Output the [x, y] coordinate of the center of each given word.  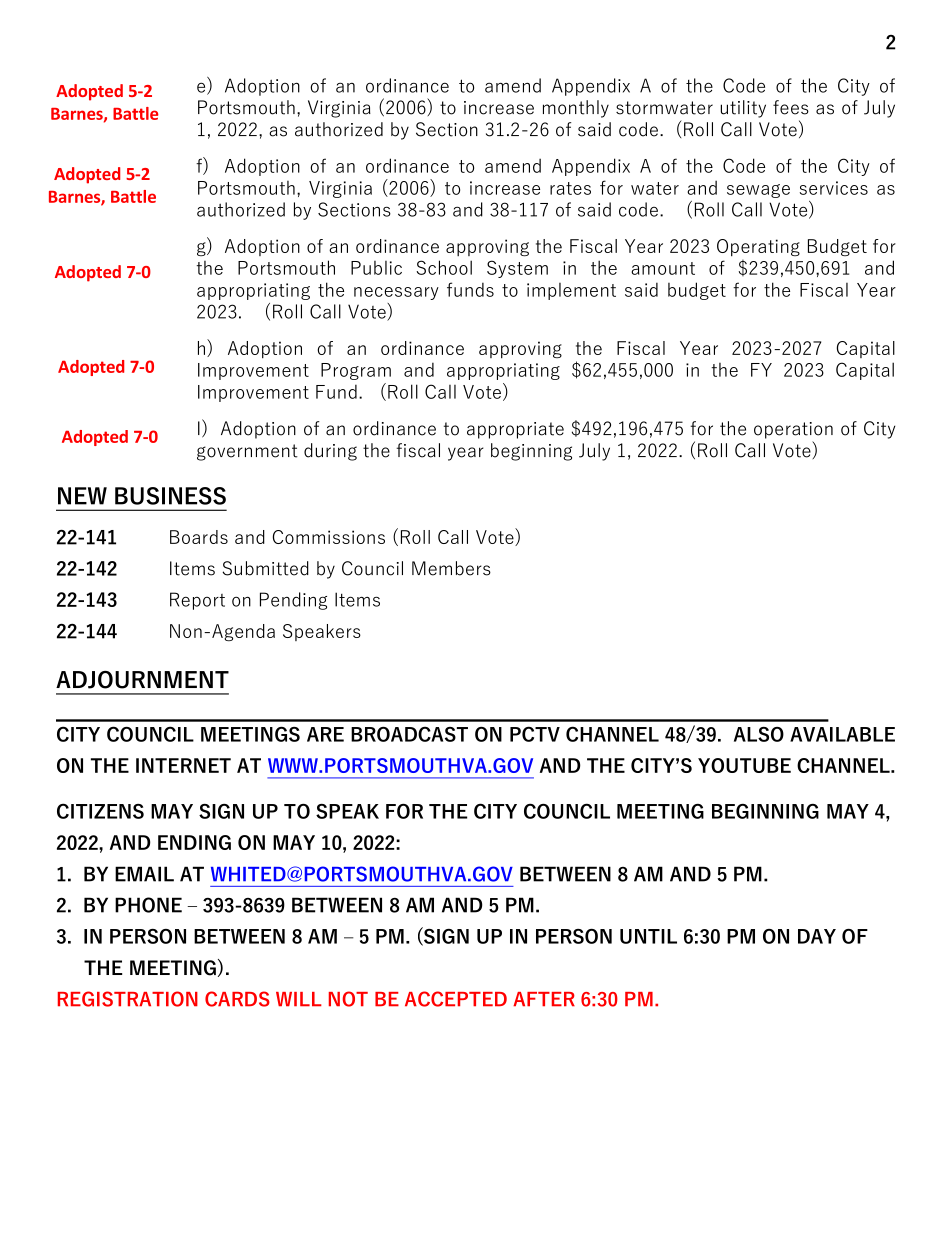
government [247, 452]
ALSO [759, 734]
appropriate [515, 430]
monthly [576, 109]
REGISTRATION [128, 999]
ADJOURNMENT [142, 680]
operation [793, 430]
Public [376, 268]
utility [743, 109]
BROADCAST [409, 734]
